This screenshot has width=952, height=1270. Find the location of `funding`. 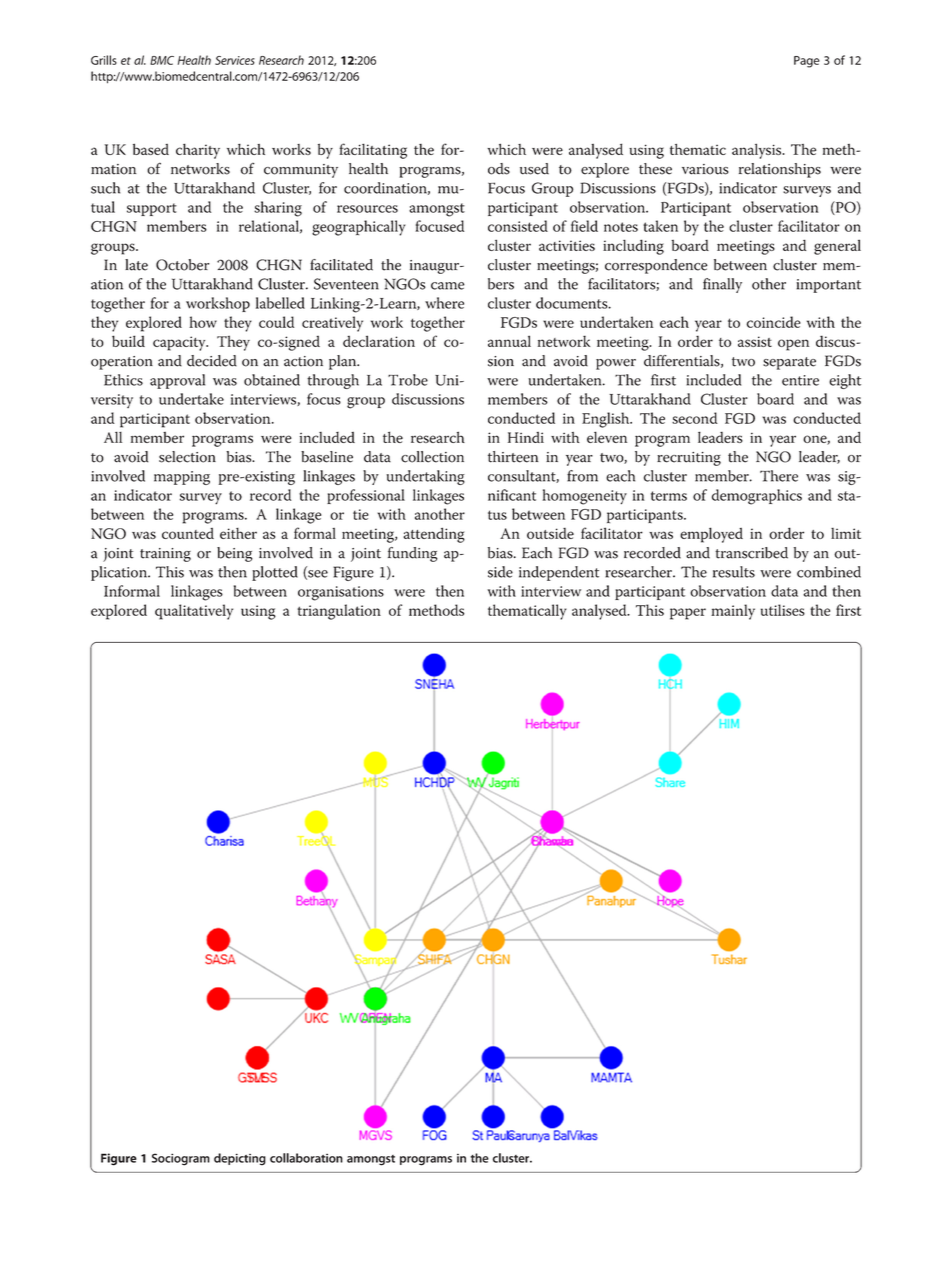

funding is located at coordinates (413, 554).
